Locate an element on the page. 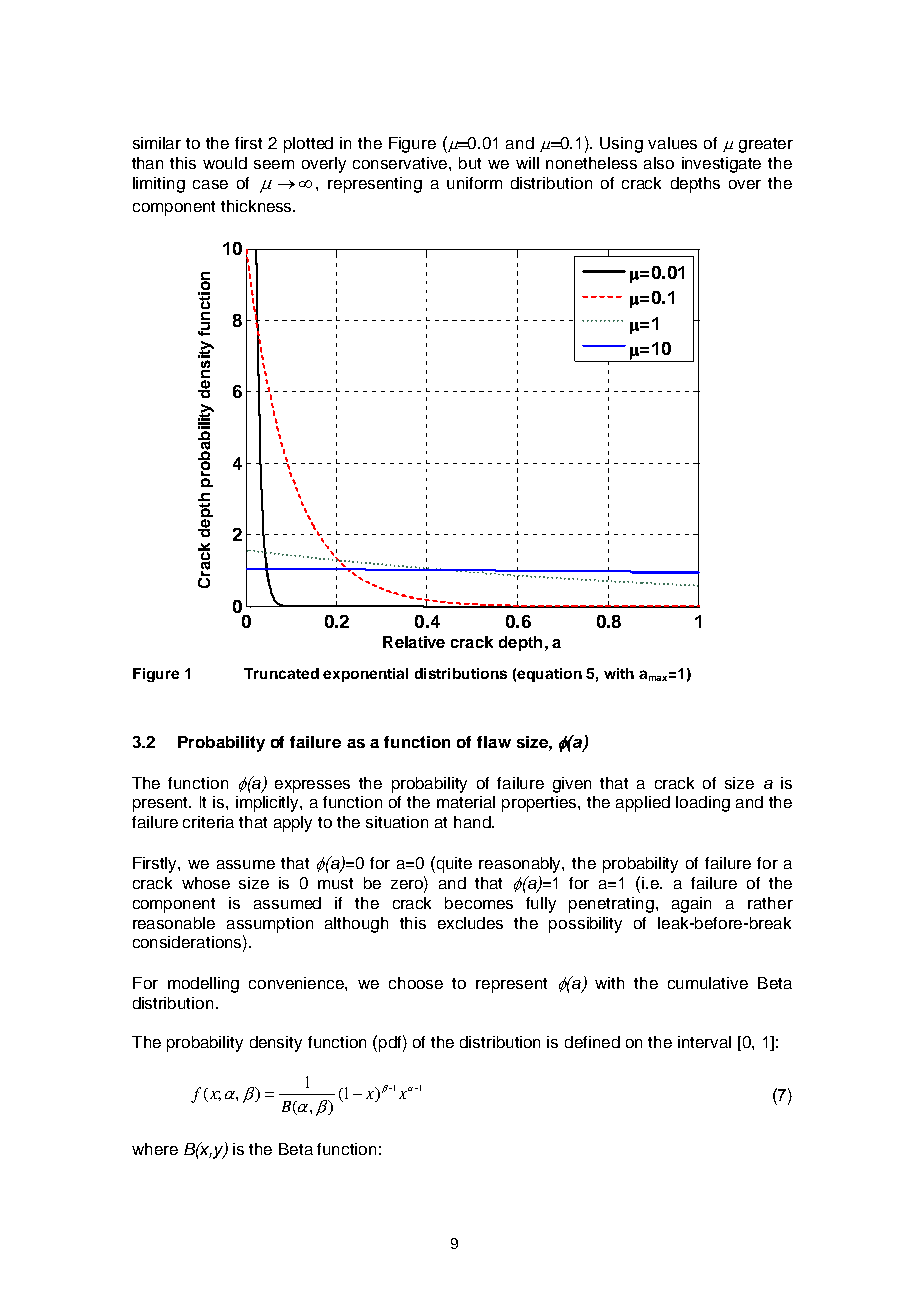  also is located at coordinates (659, 163).
